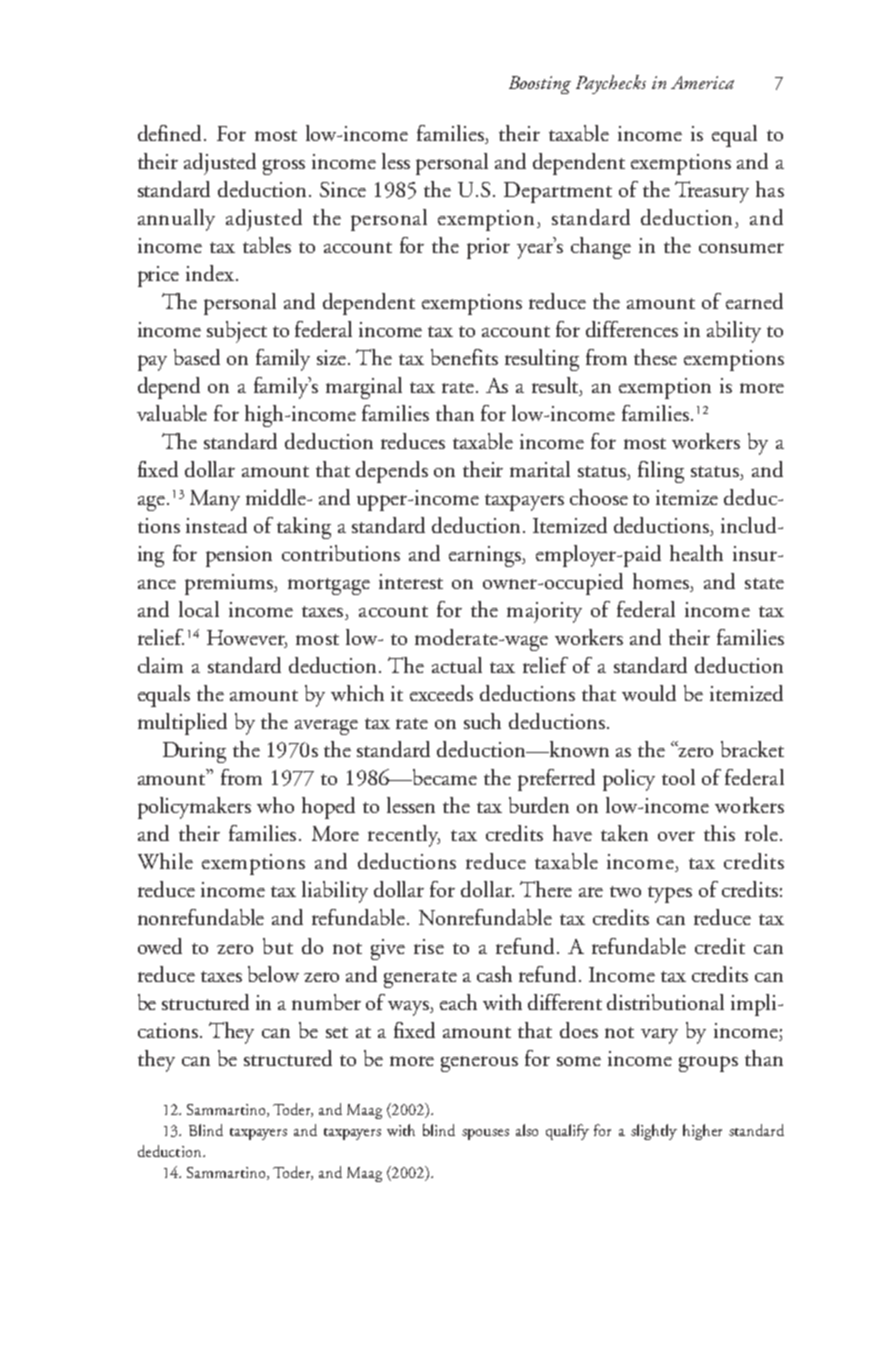  I want to click on America, so click(702, 82).
